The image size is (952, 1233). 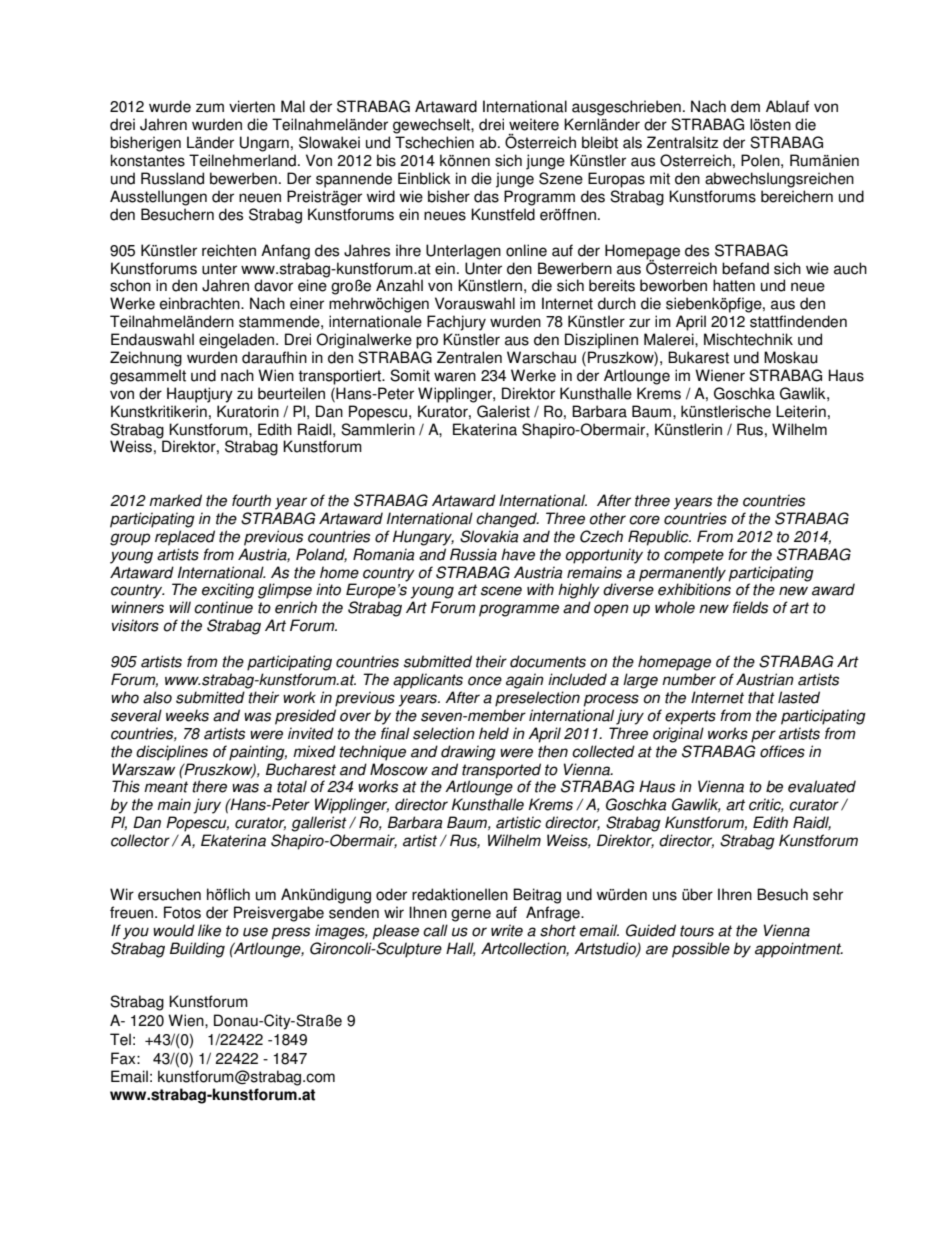 What do you see at coordinates (507, 930) in the document?
I see `write` at bounding box center [507, 930].
